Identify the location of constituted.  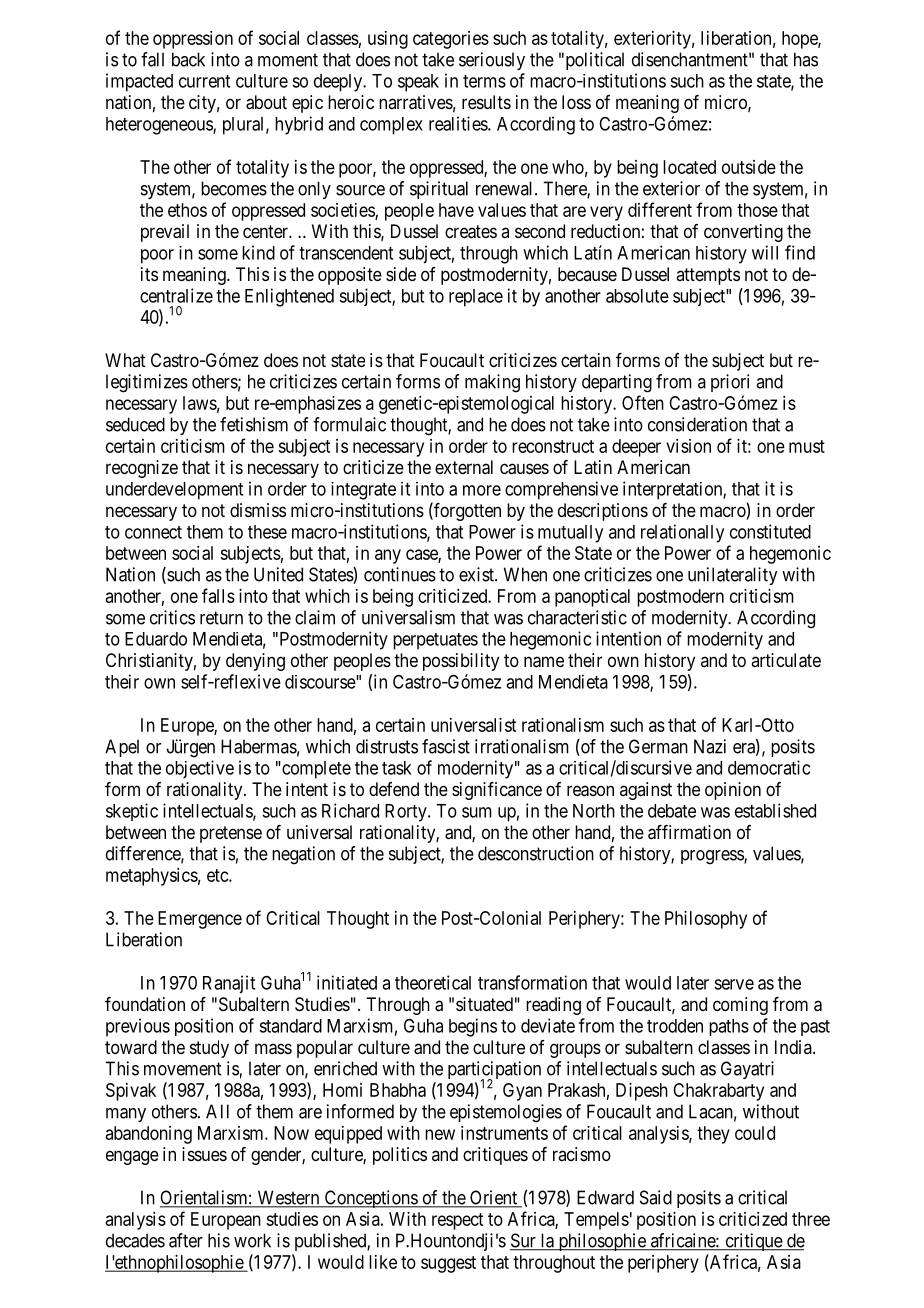
(770, 531).
